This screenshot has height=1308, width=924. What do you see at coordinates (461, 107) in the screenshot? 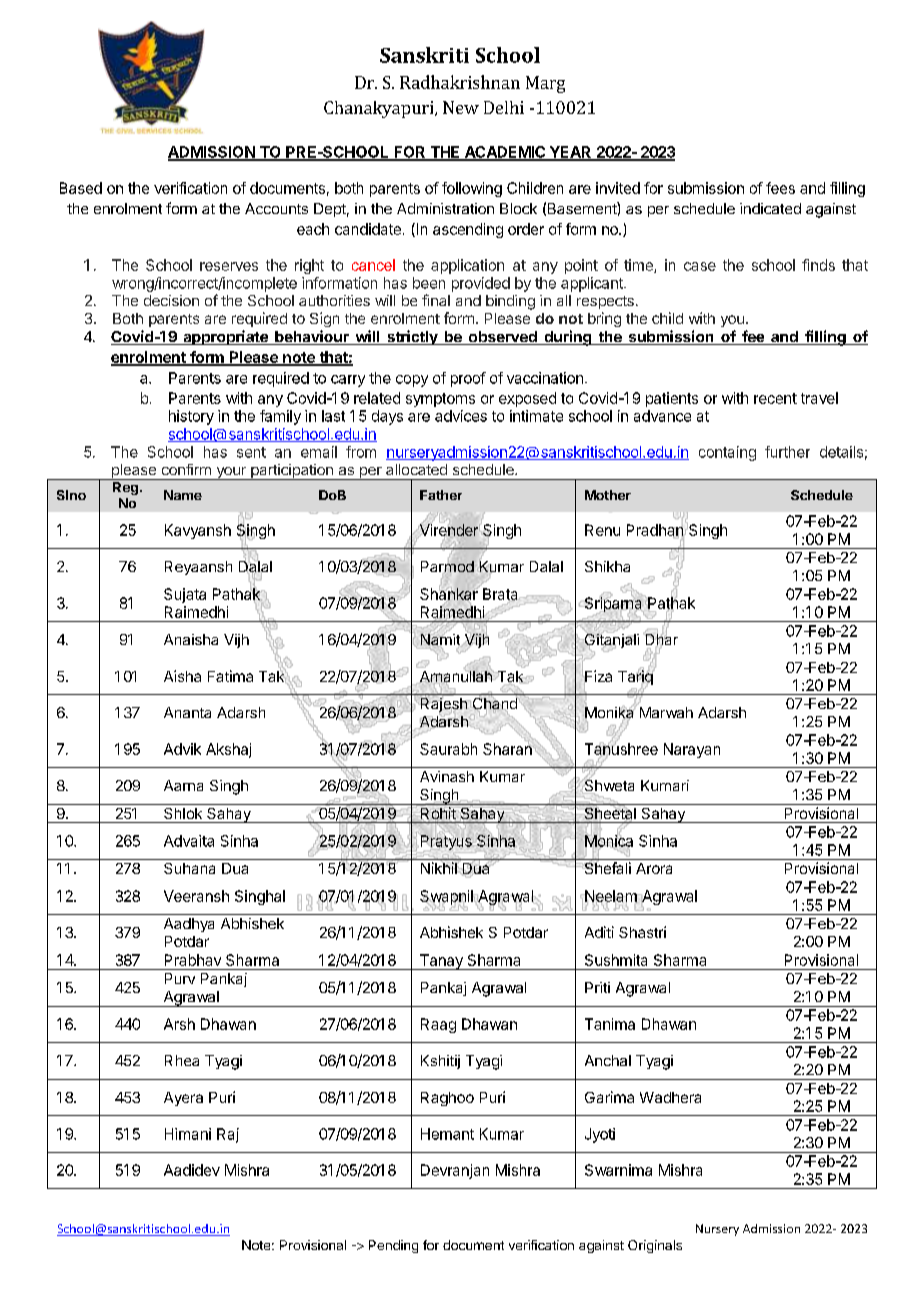
I see `New` at bounding box center [461, 107].
